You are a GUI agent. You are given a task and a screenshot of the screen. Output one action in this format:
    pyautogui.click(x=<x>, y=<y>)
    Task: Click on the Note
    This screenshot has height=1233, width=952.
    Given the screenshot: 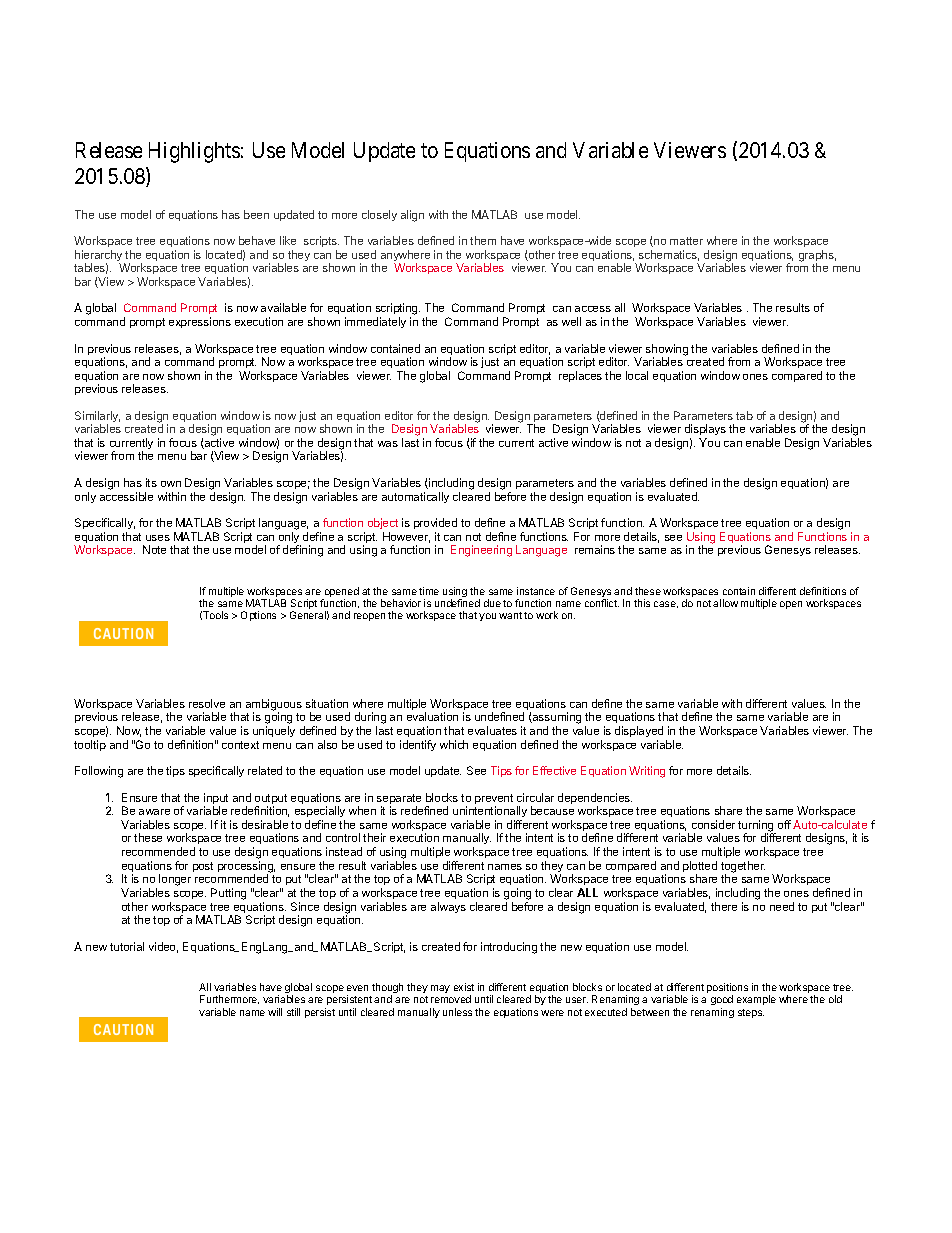 What is the action you would take?
    pyautogui.click(x=154, y=549)
